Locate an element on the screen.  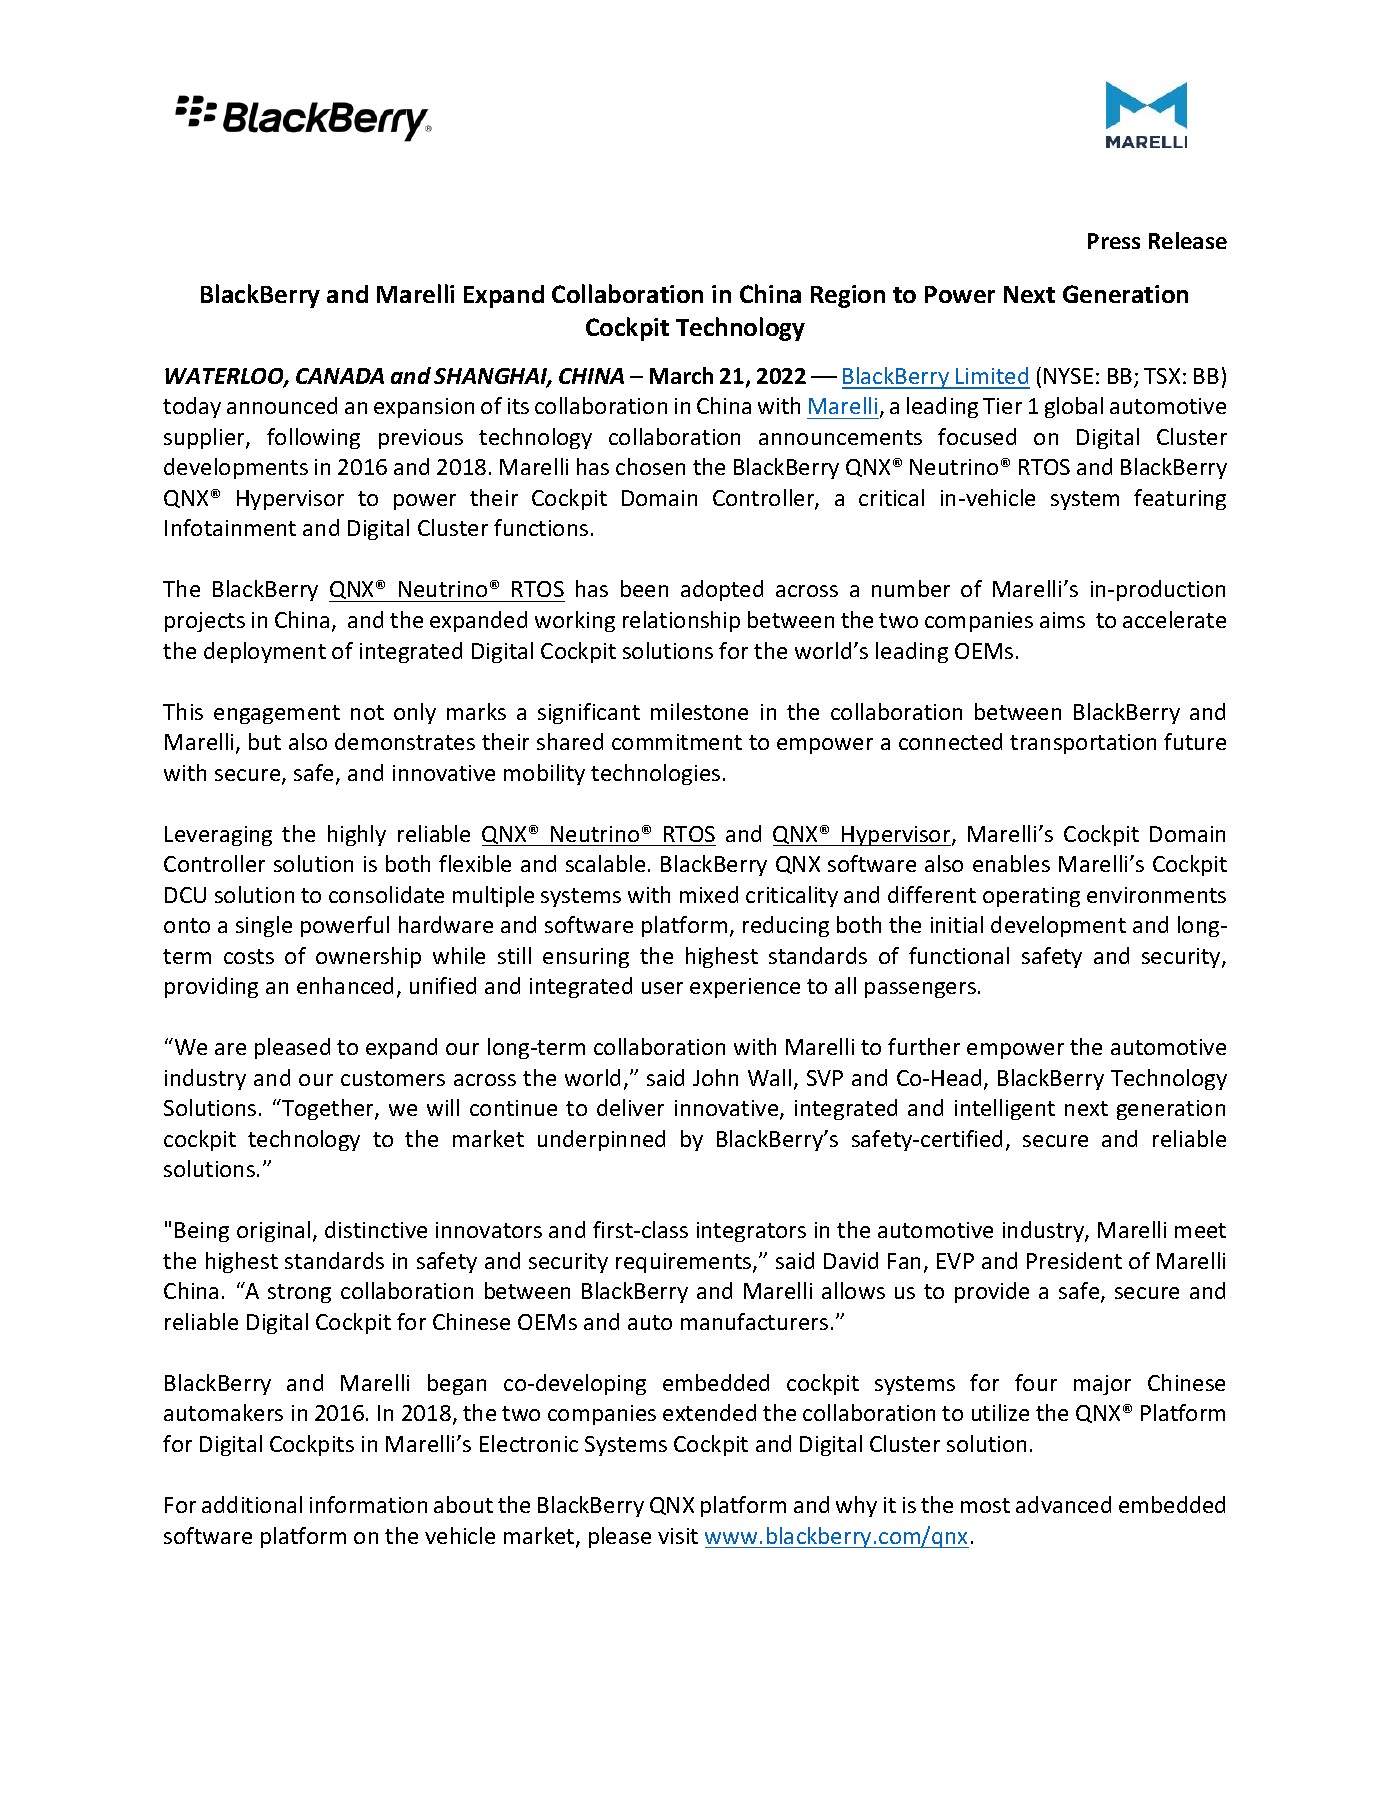
intelligent is located at coordinates (1005, 1109).
